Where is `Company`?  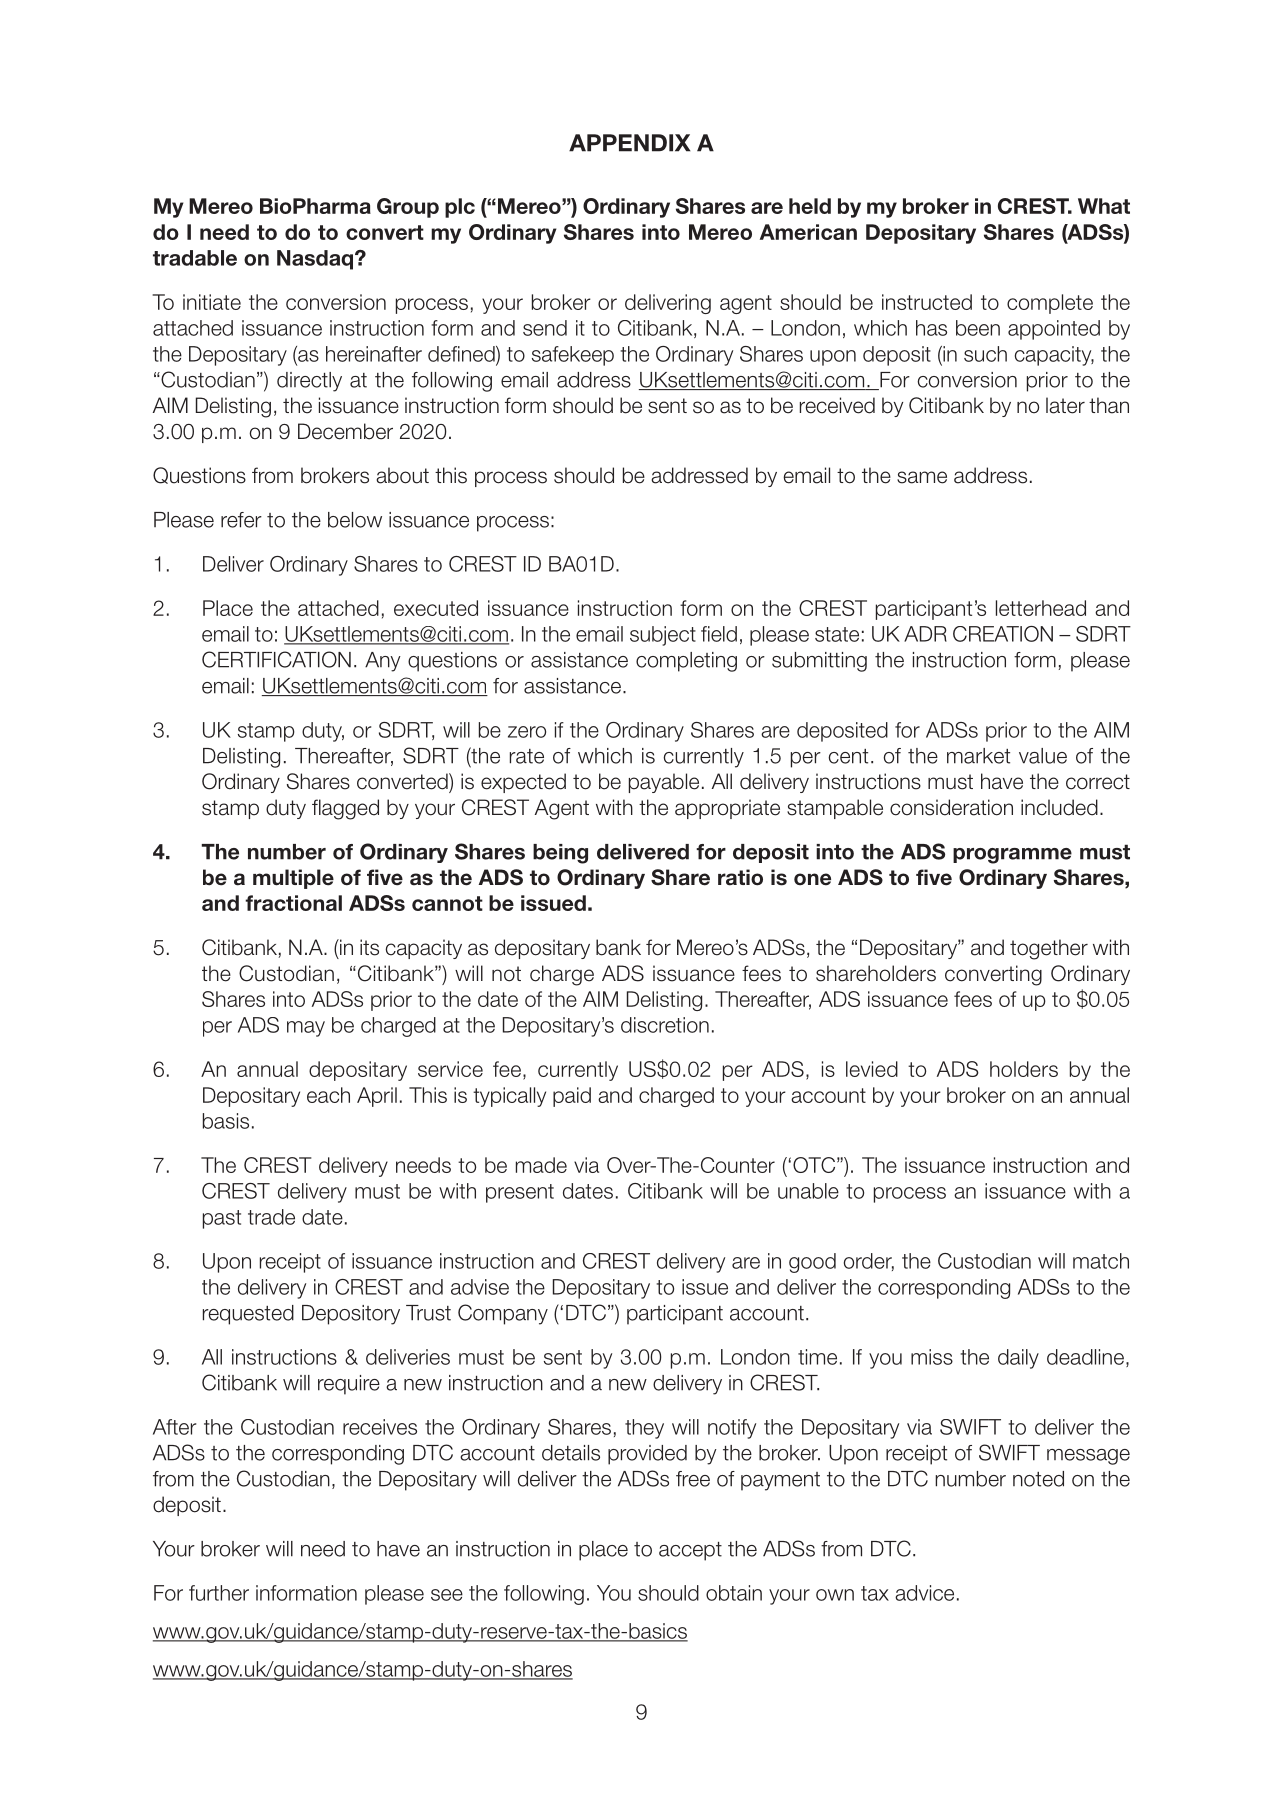 Company is located at coordinates (503, 1314).
